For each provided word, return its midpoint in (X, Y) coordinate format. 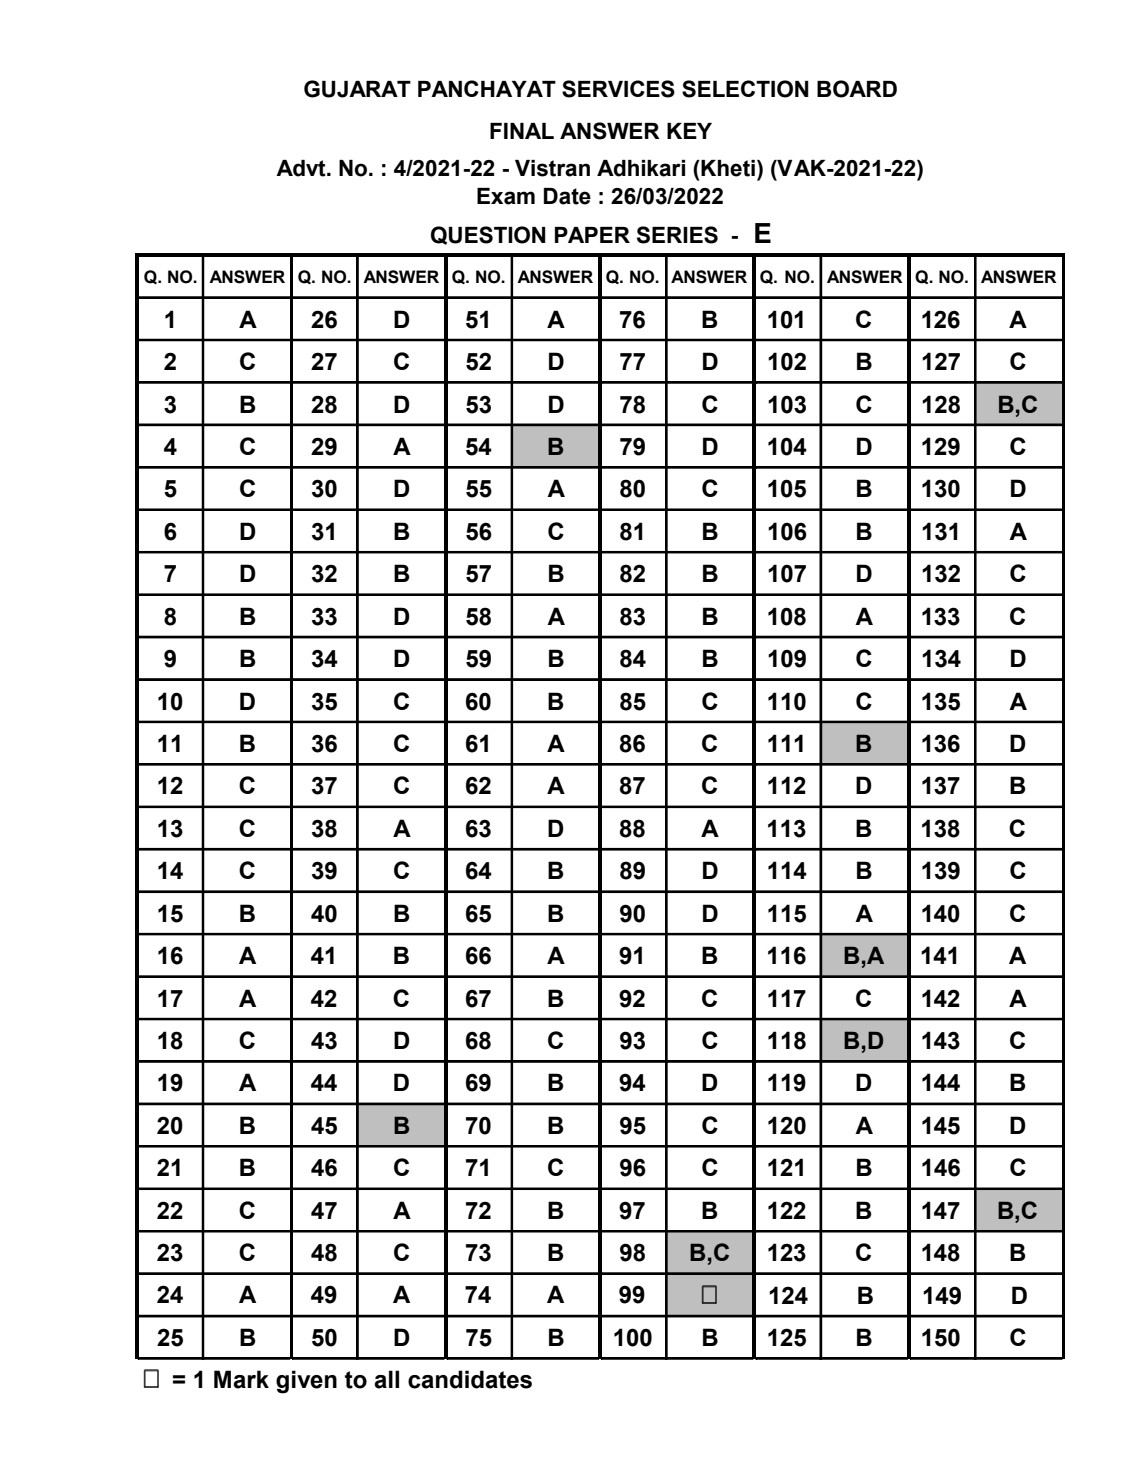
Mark (241, 1379)
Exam (506, 196)
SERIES (677, 235)
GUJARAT (357, 89)
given (306, 1382)
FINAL (522, 131)
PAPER (592, 235)
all (386, 1379)
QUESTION (488, 235)
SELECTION (745, 89)
